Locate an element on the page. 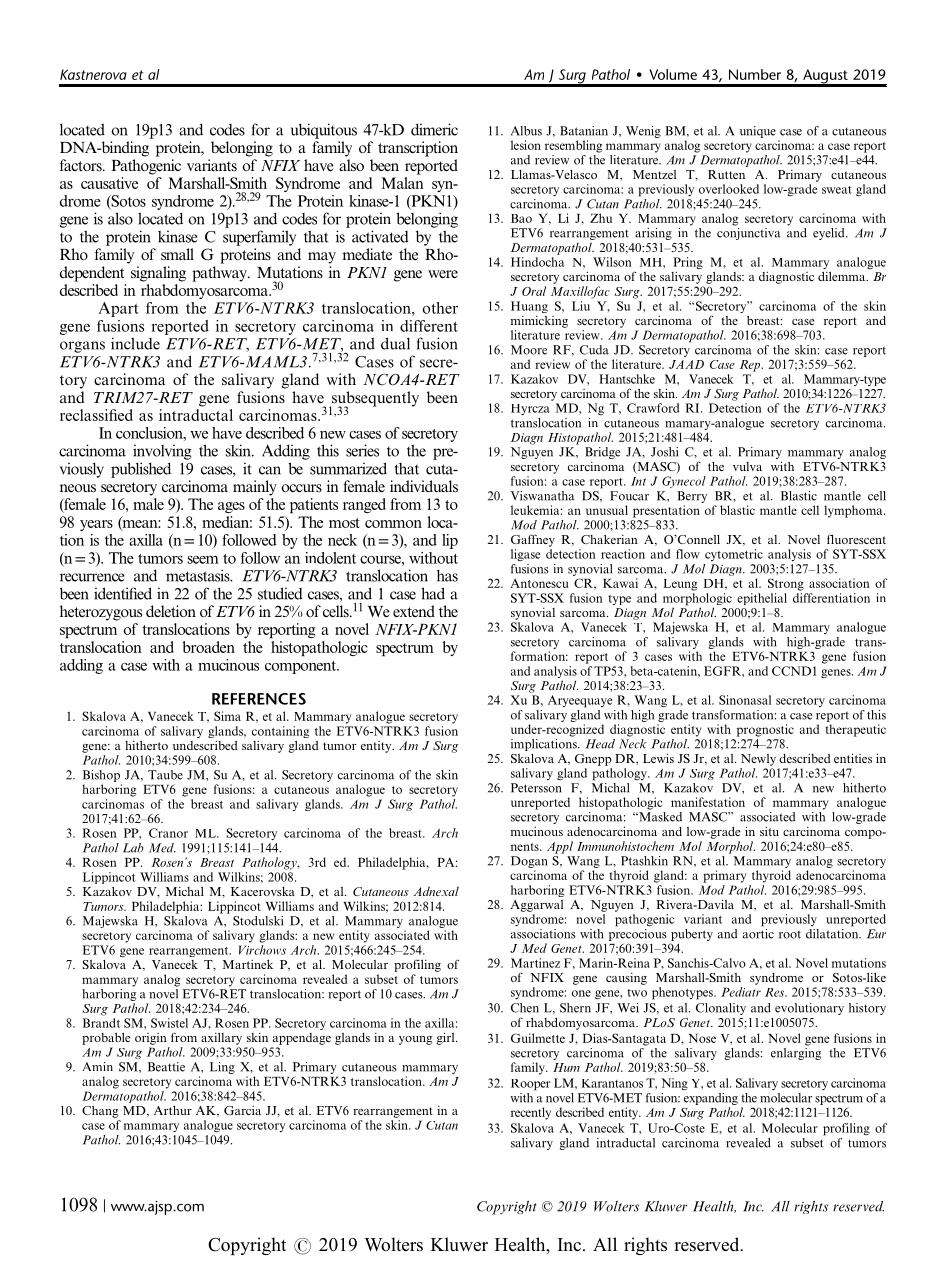 This page has width=952, height=1275. Newly is located at coordinates (758, 760).
